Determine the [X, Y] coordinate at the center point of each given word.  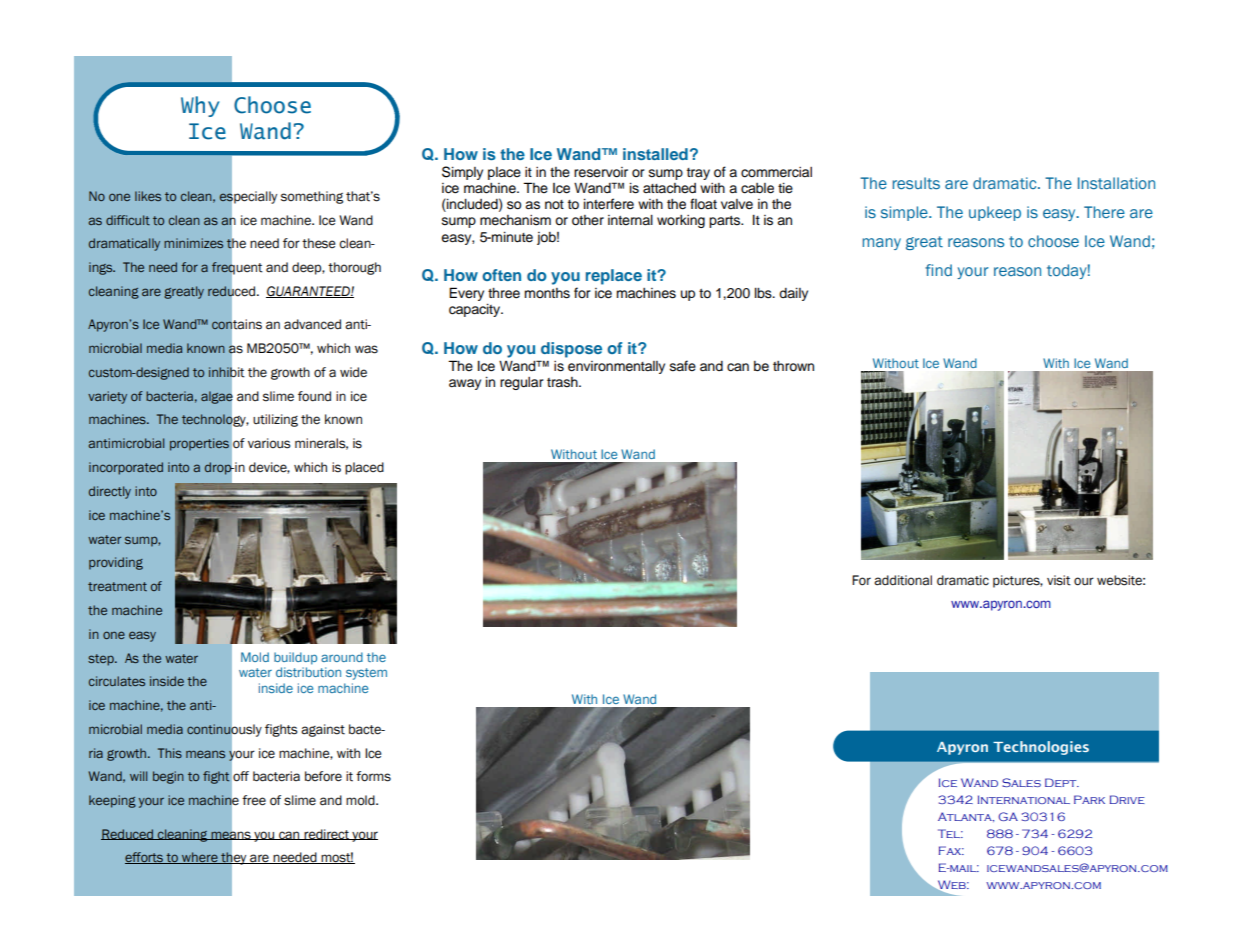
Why [200, 106]
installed [655, 154]
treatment [117, 586]
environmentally [616, 367]
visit [1059, 580]
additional [903, 580]
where [200, 858]
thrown [793, 366]
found [314, 396]
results [916, 183]
